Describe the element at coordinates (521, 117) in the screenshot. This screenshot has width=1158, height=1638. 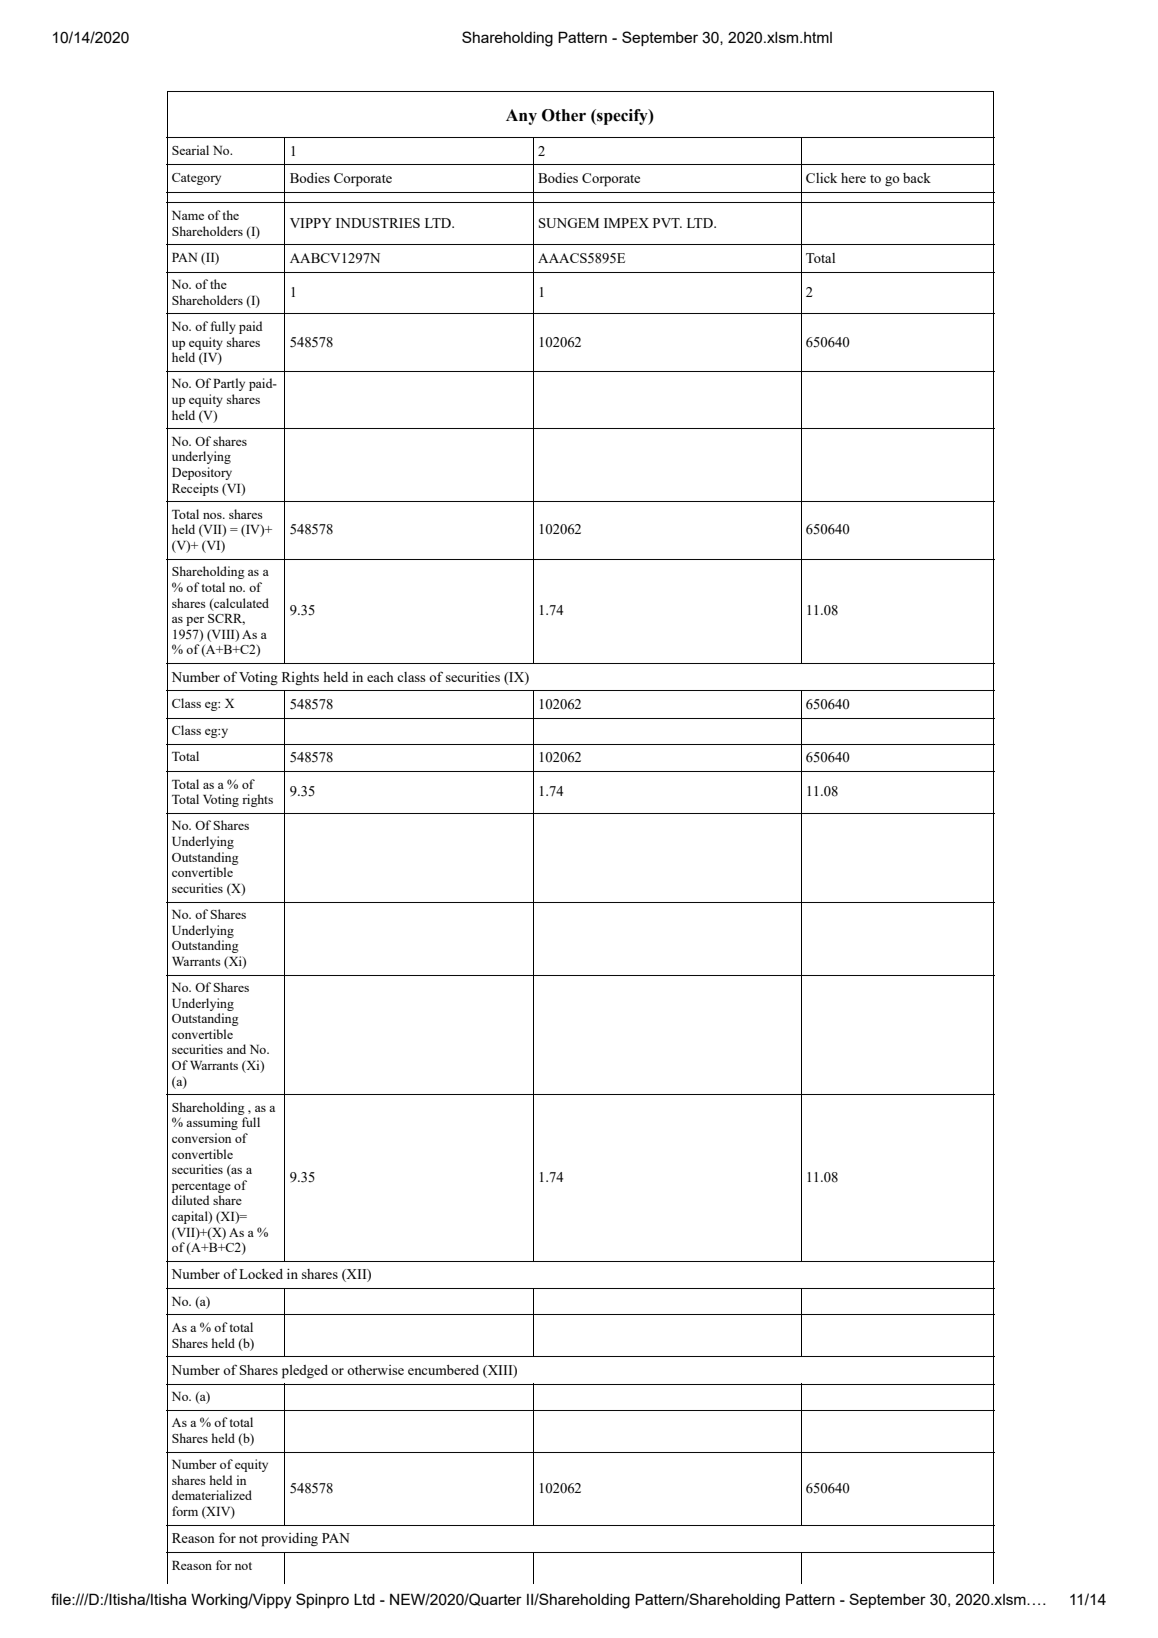
I see `Any` at that location.
